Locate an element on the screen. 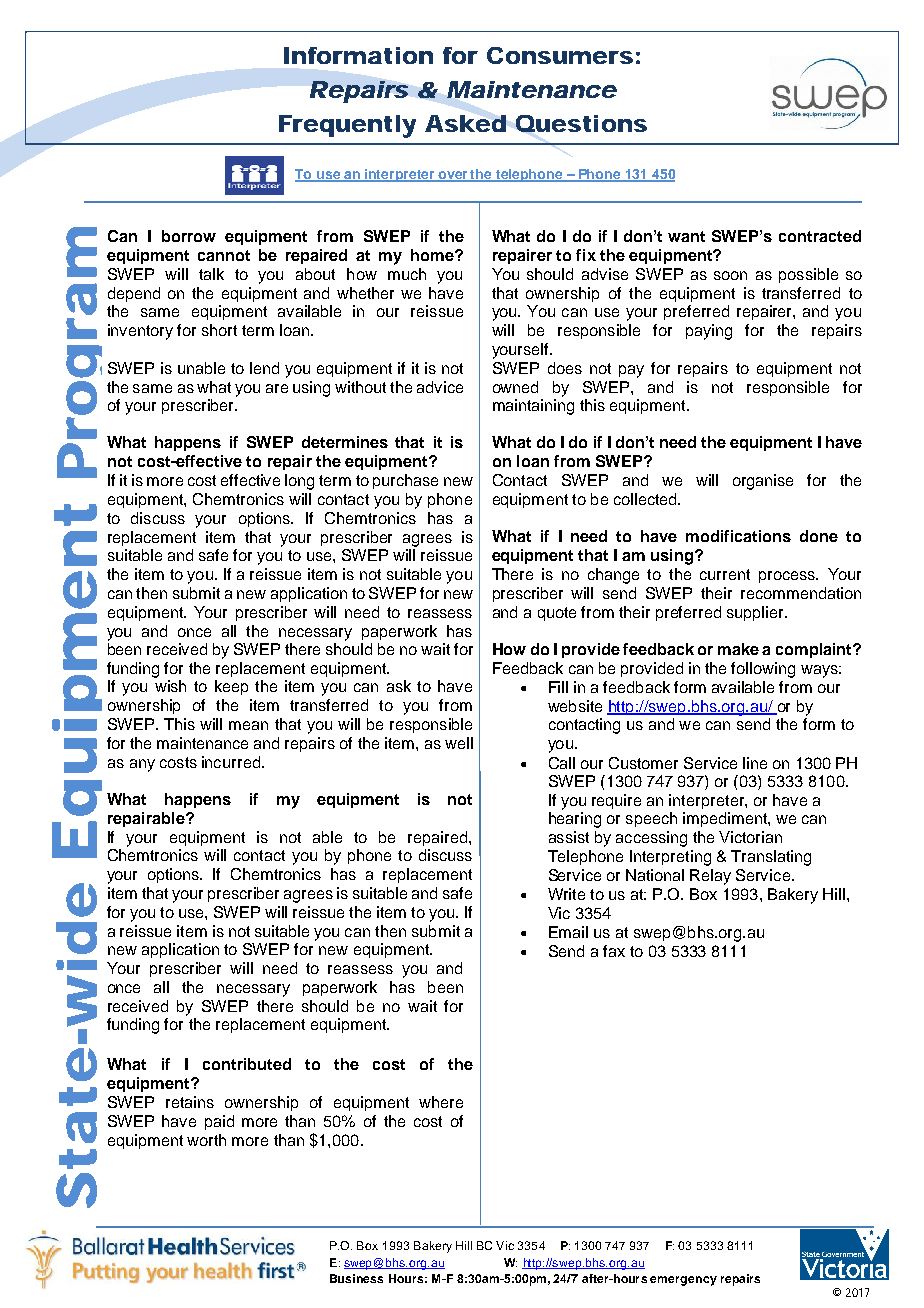 This screenshot has width=924, height=1308. worth is located at coordinates (206, 1140).
